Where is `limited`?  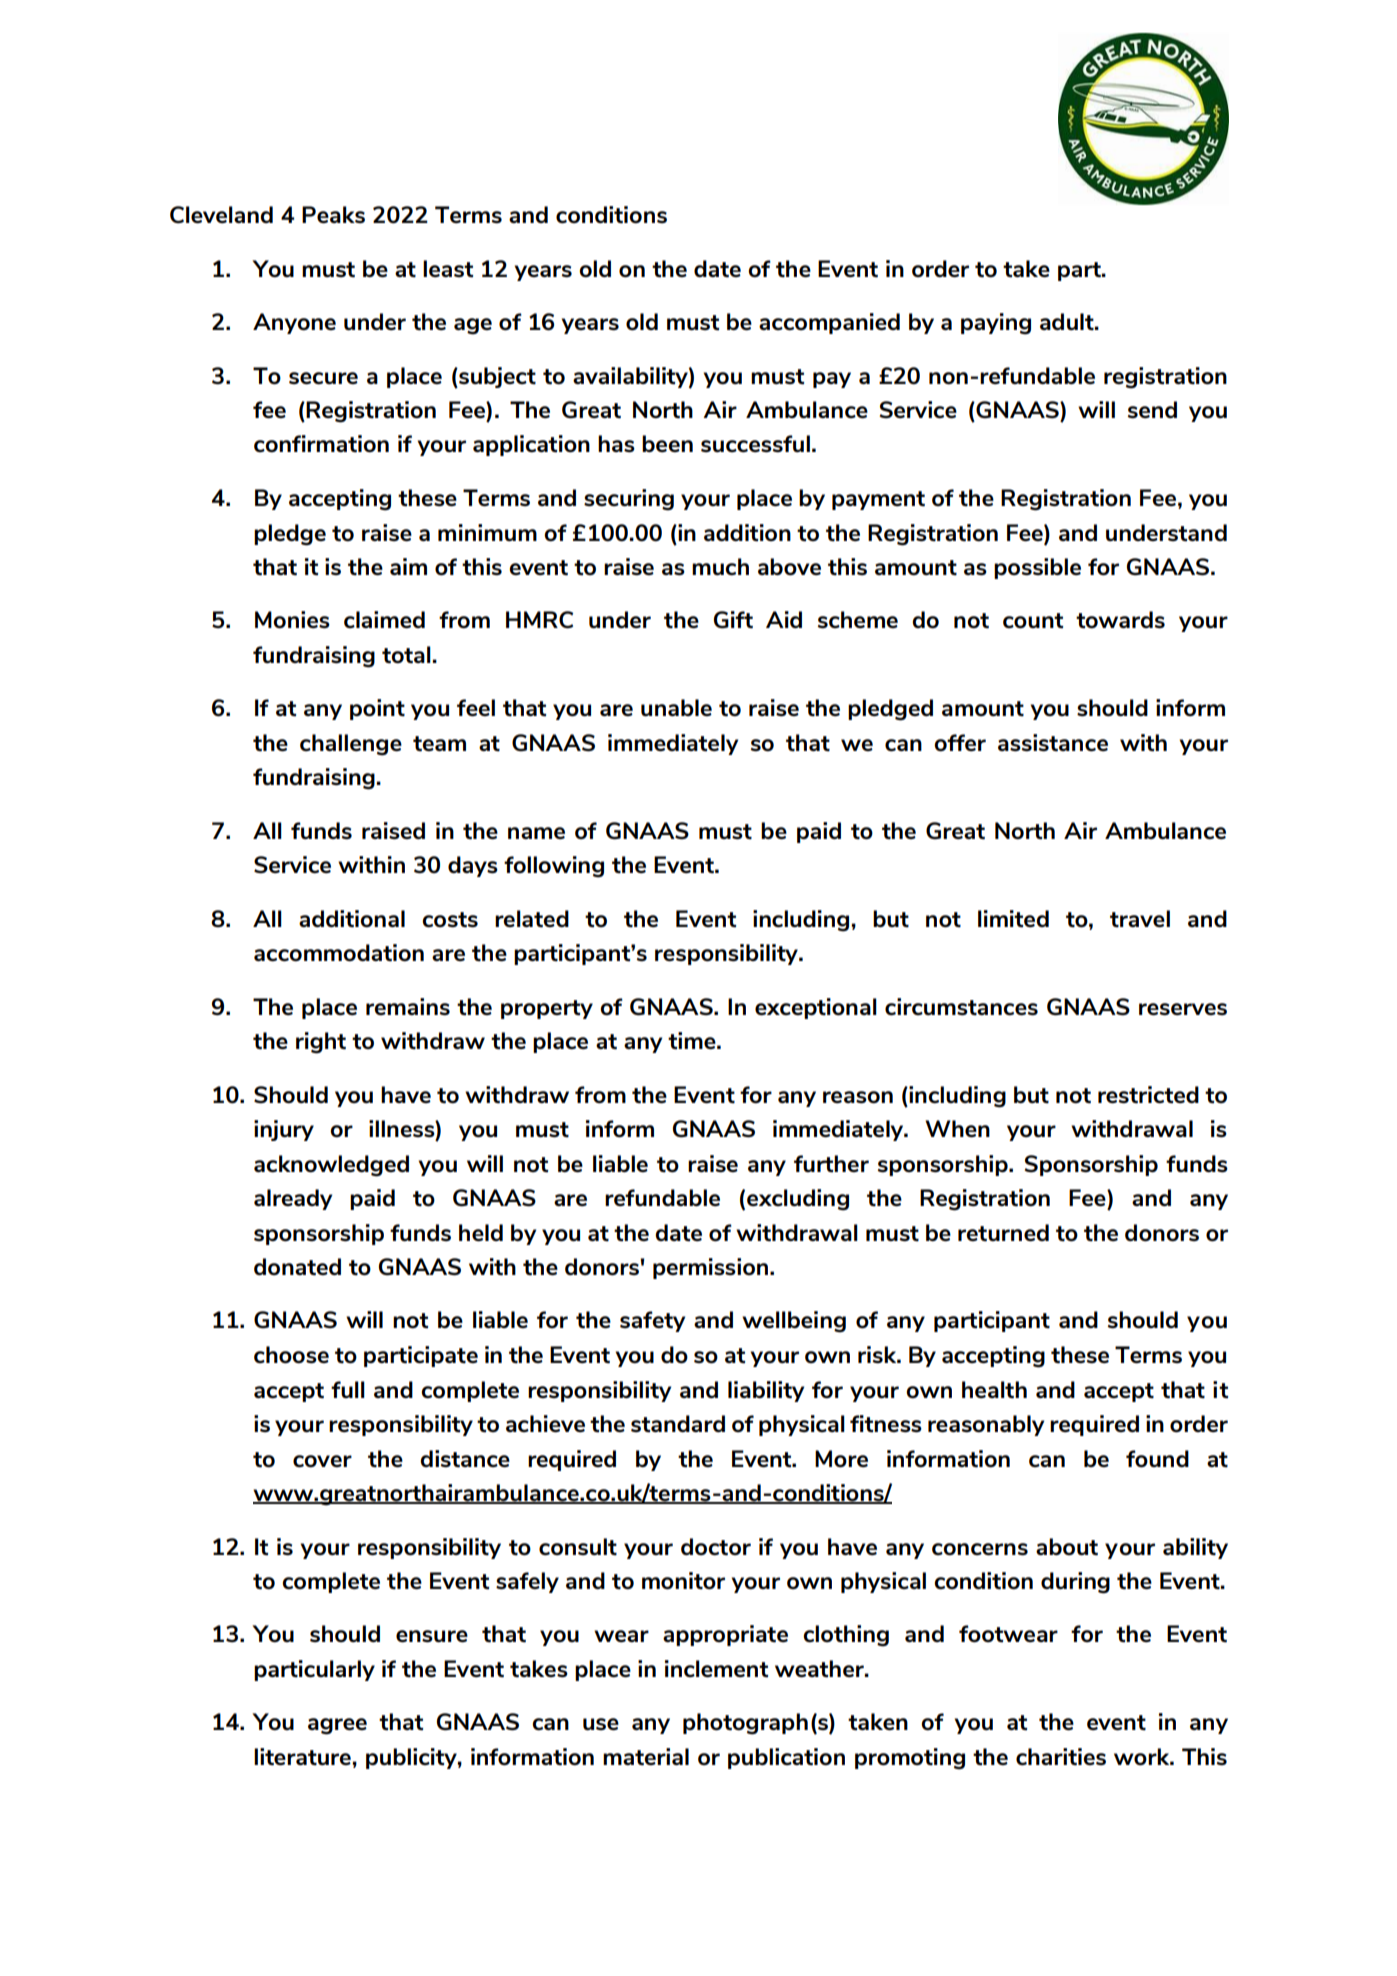
limited is located at coordinates (1013, 919).
